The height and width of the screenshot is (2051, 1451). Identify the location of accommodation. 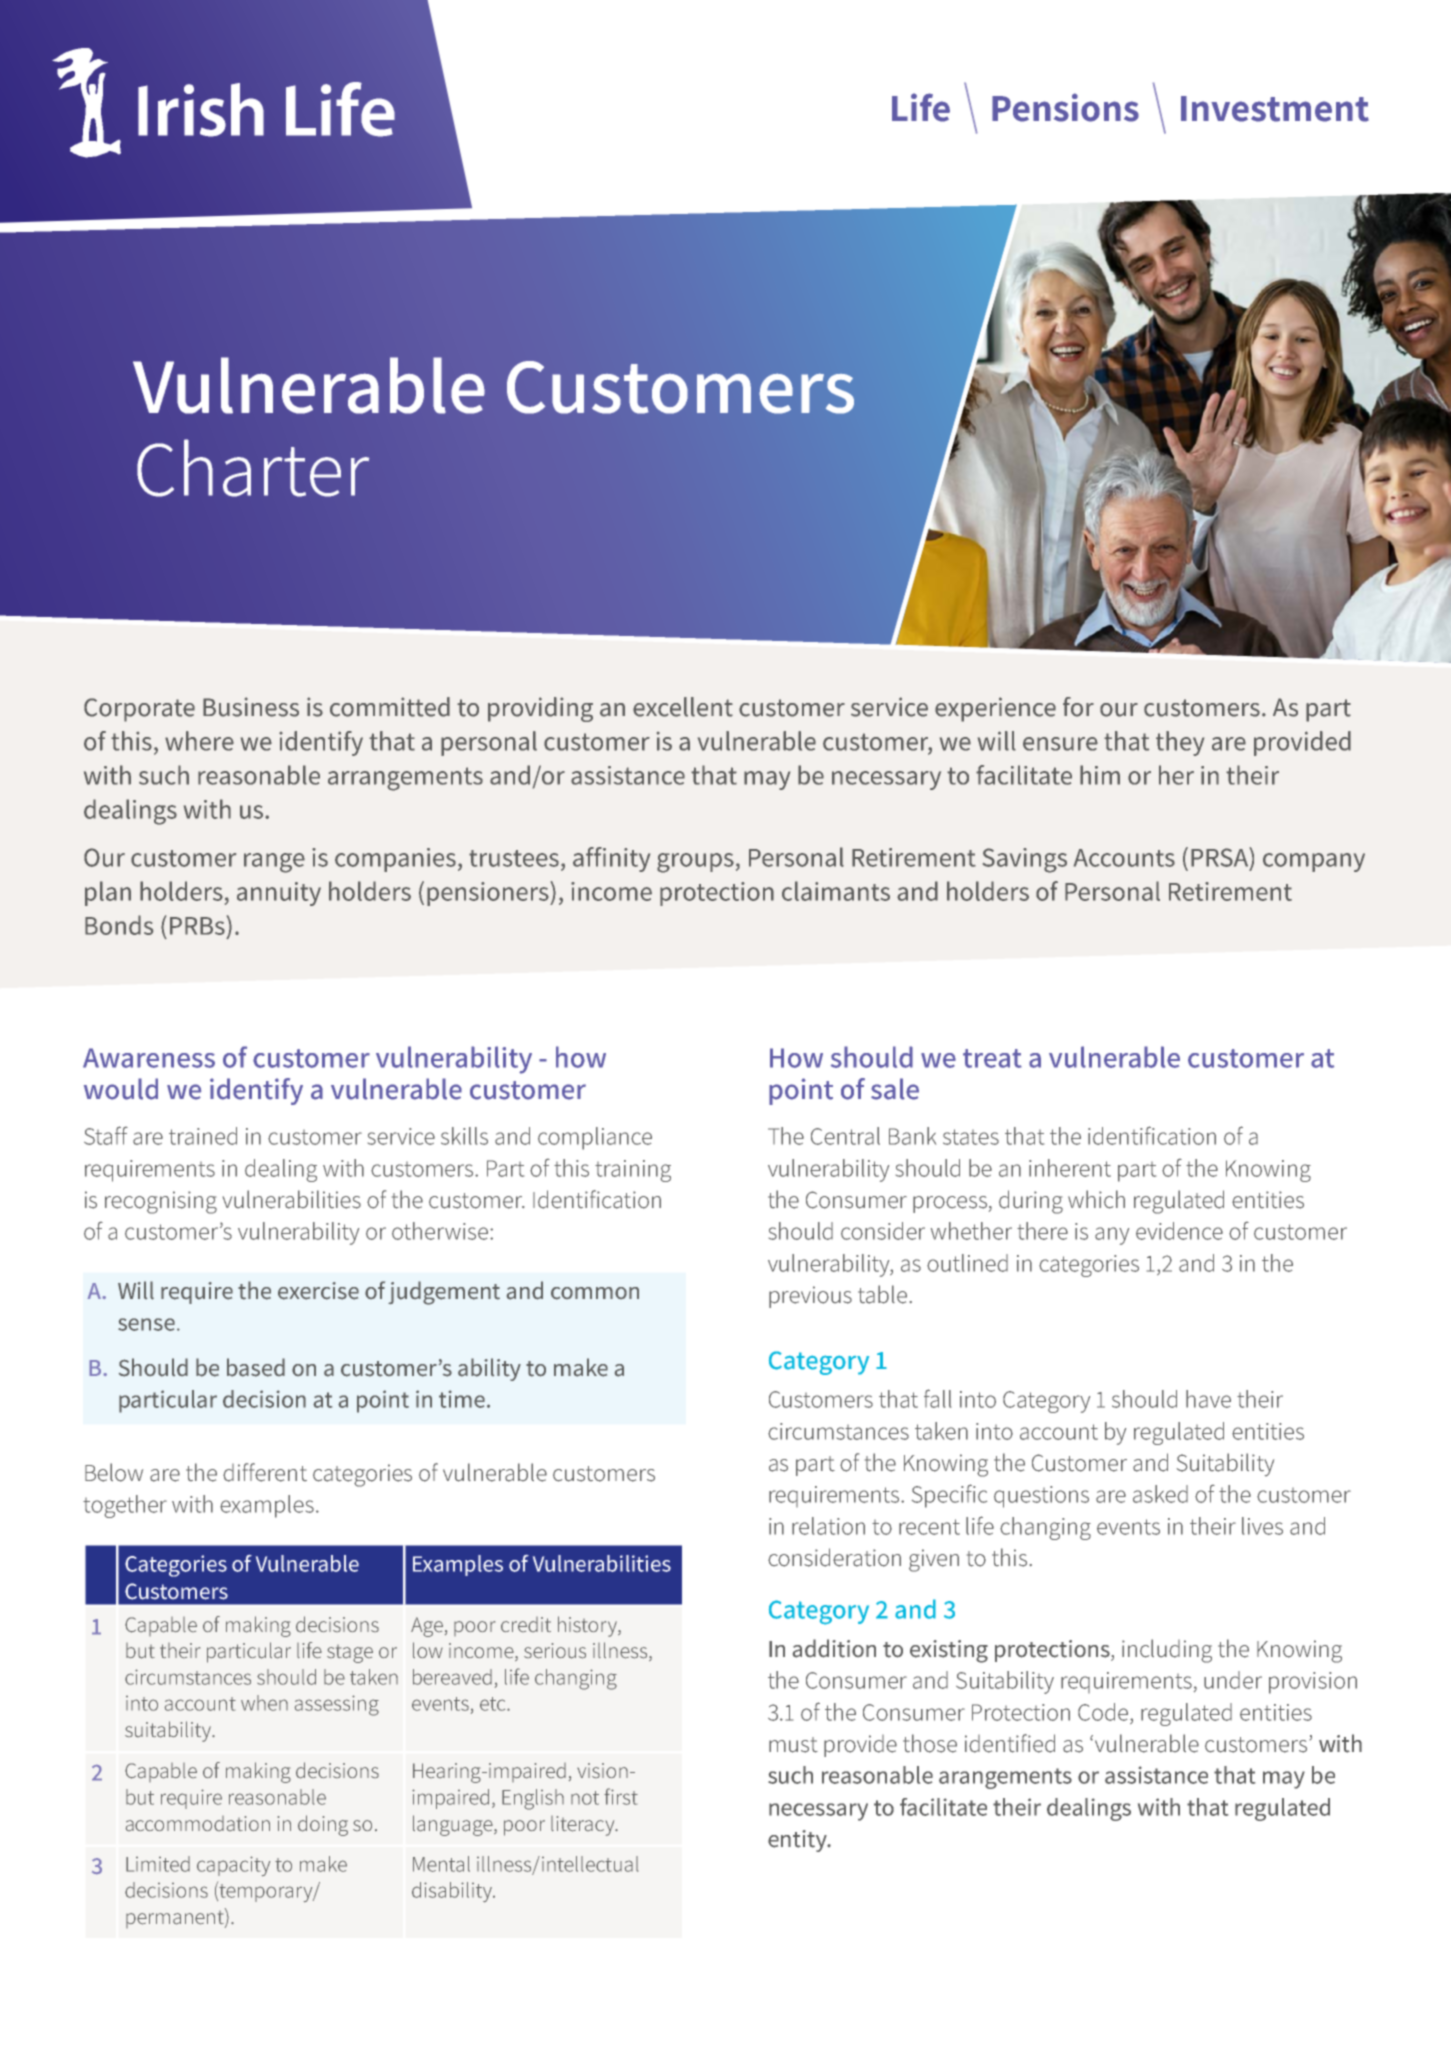
(198, 1823).
